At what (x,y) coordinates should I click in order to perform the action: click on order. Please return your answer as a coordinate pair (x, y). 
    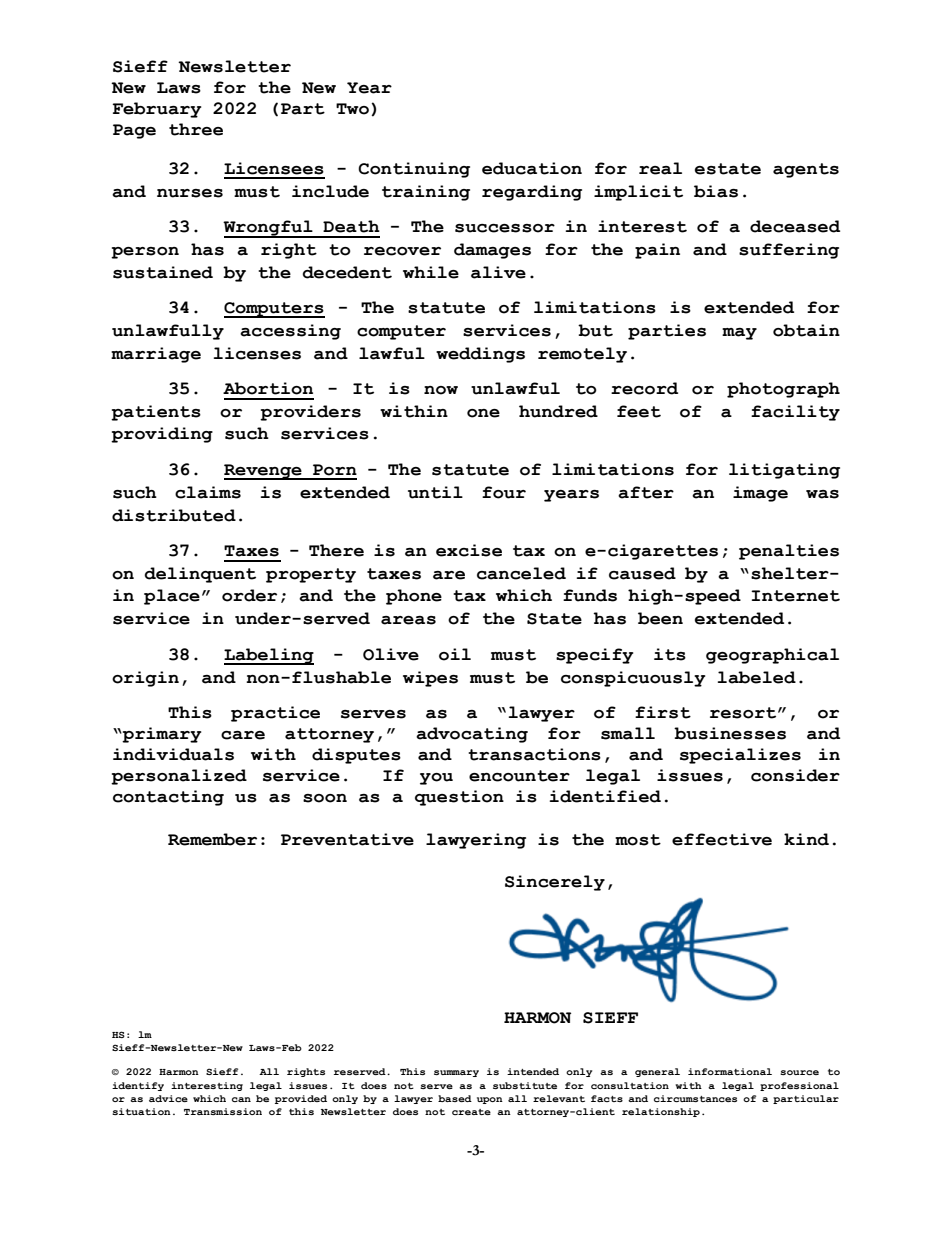
    Looking at the image, I should click on (249, 595).
